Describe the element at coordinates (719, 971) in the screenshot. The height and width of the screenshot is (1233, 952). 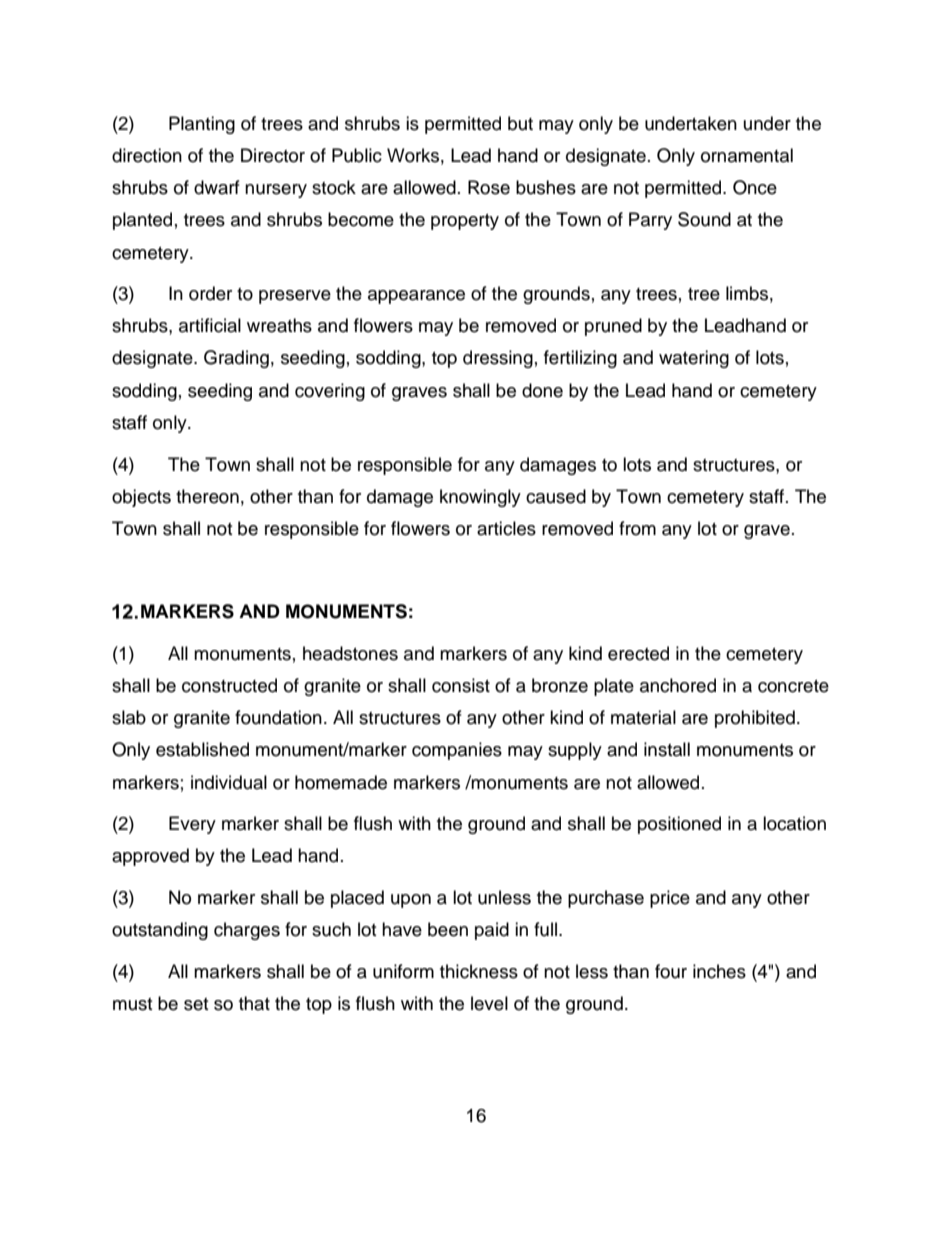
I see `inches` at that location.
